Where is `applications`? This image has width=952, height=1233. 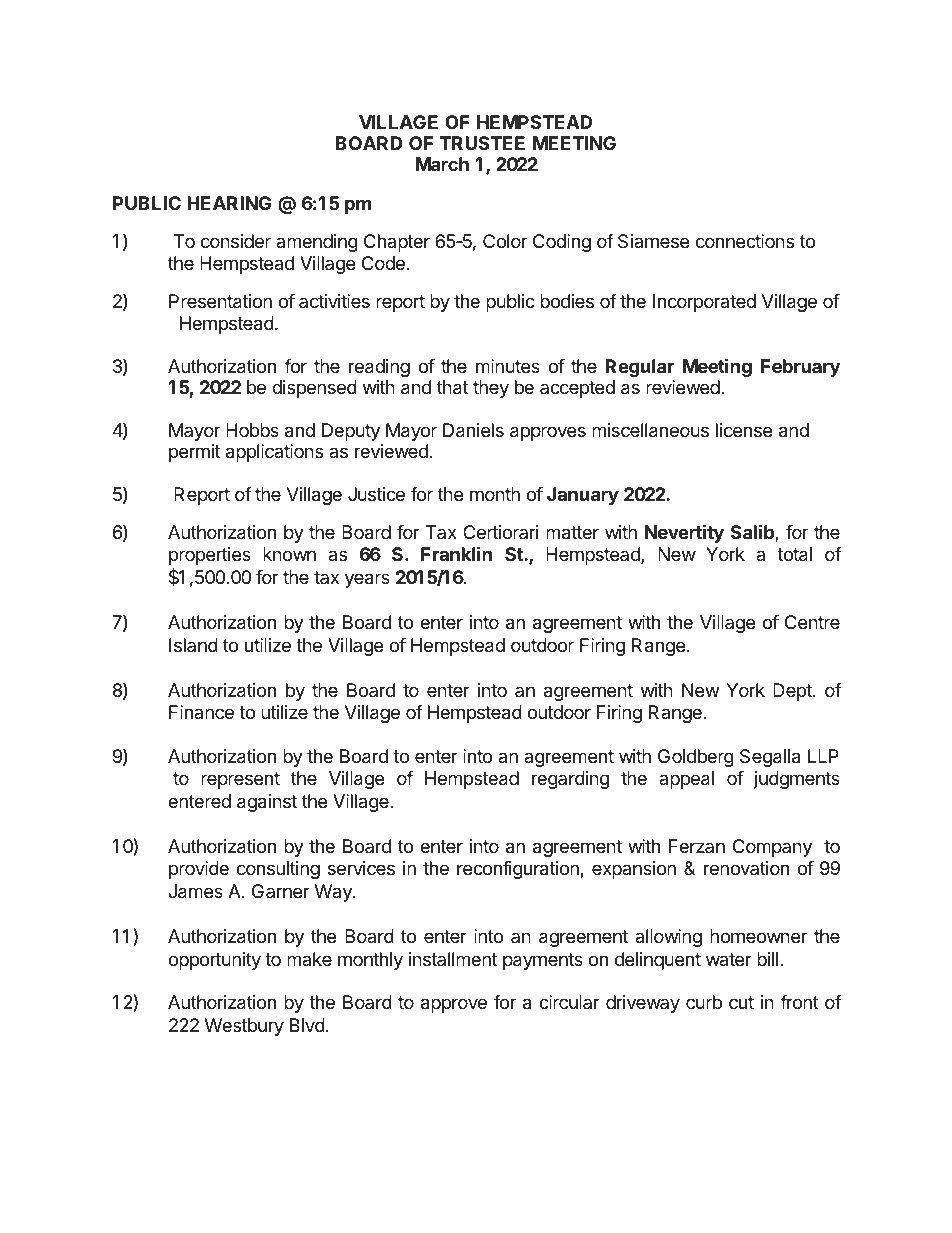 applications is located at coordinates (274, 453).
